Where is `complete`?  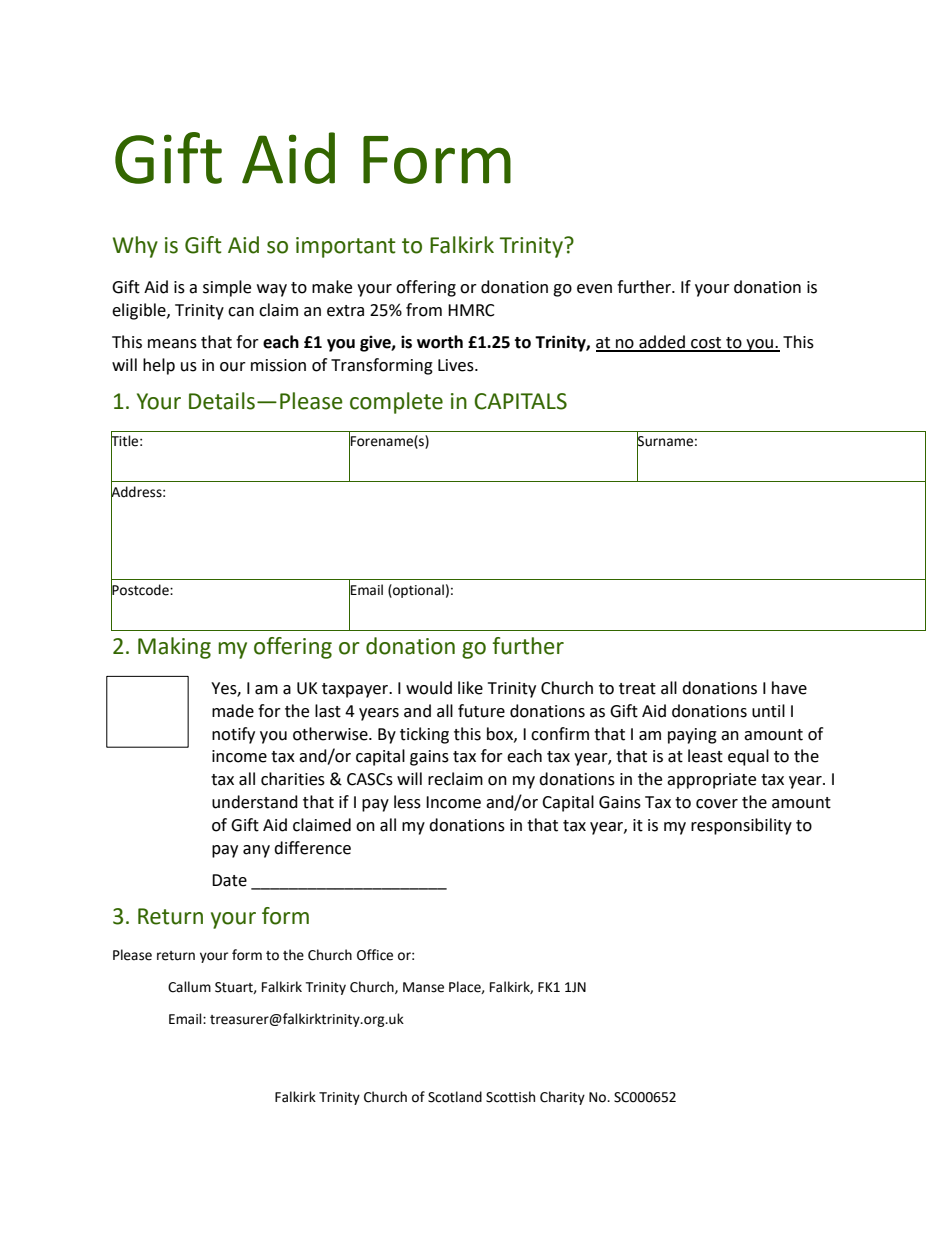 complete is located at coordinates (396, 403).
